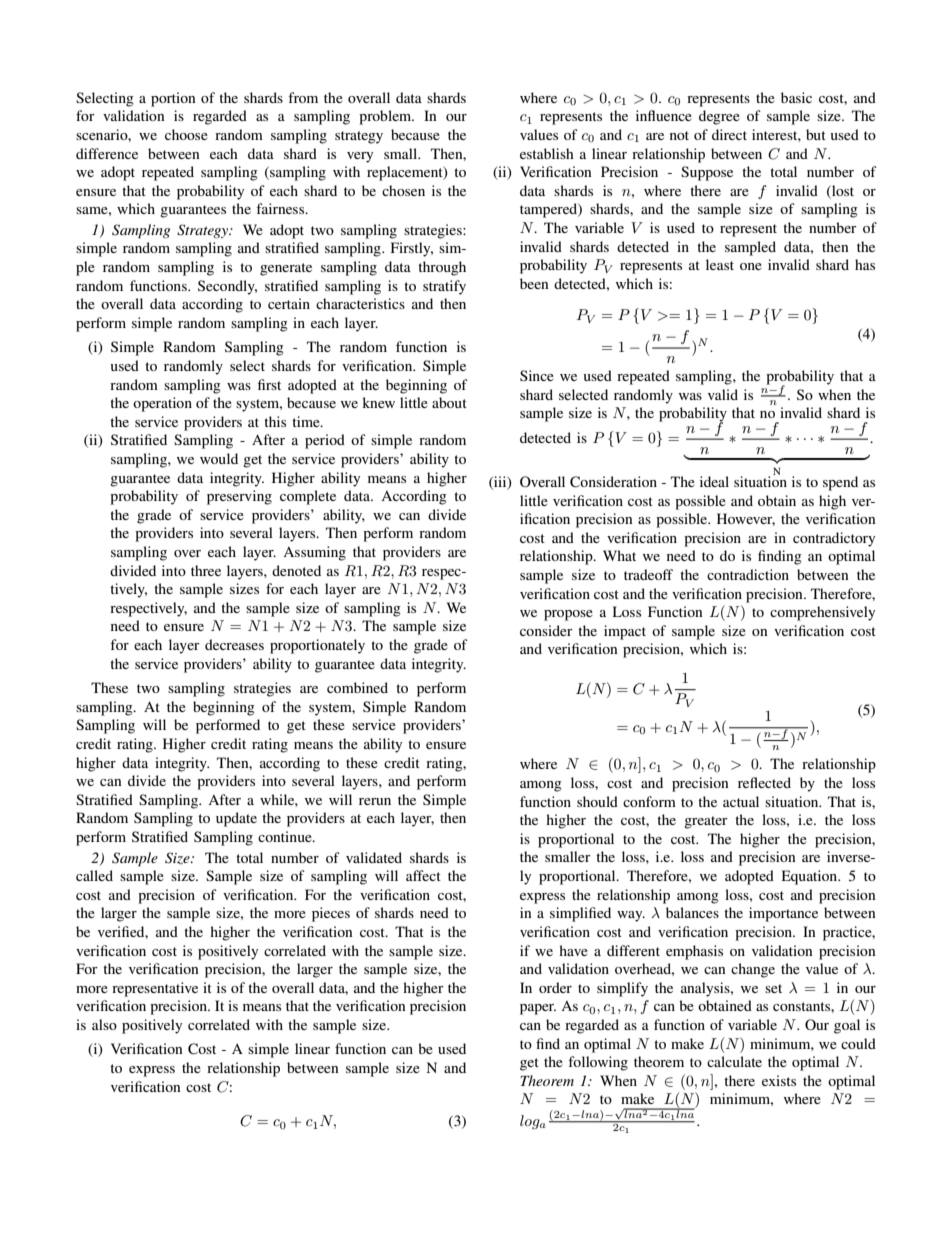  Describe the element at coordinates (375, 801) in the image. I see `rerun` at that location.
